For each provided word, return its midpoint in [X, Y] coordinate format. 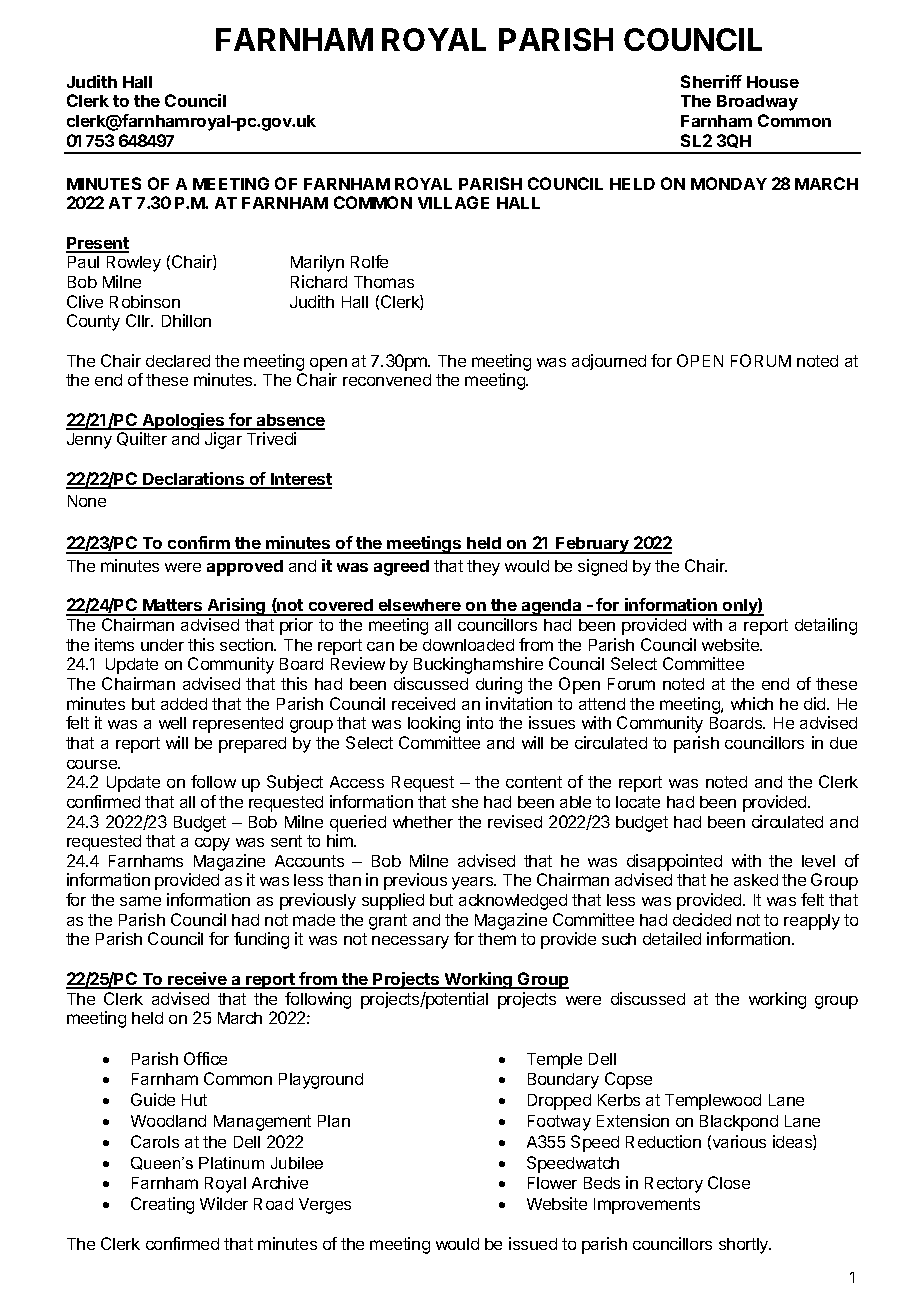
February [593, 545]
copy [212, 844]
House [773, 82]
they [483, 568]
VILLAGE [453, 202]
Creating [162, 1205]
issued [533, 1243]
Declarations [194, 480]
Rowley [134, 264]
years [473, 883]
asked [756, 880]
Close [729, 1182]
